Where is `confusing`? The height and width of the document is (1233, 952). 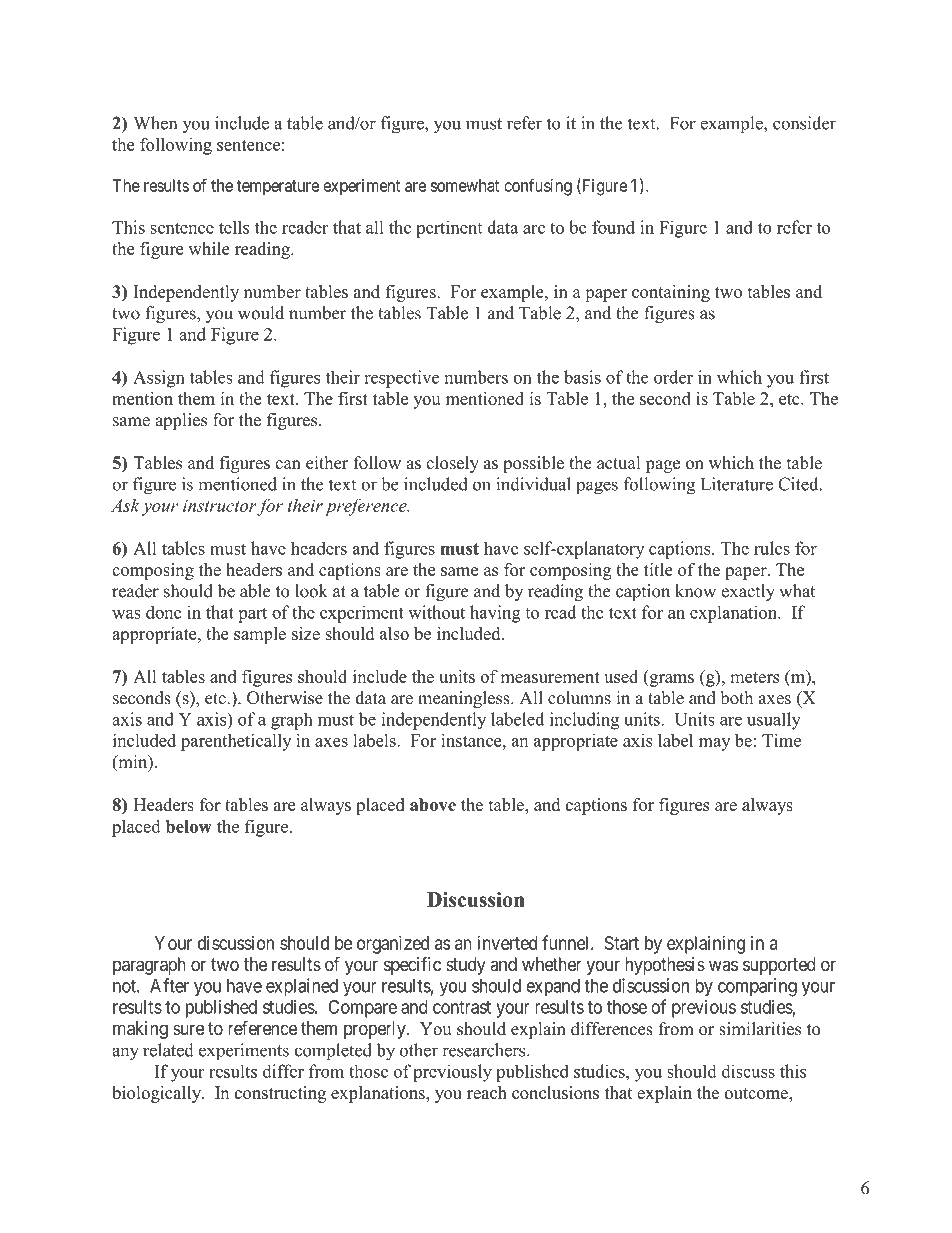 confusing is located at coordinates (538, 187).
